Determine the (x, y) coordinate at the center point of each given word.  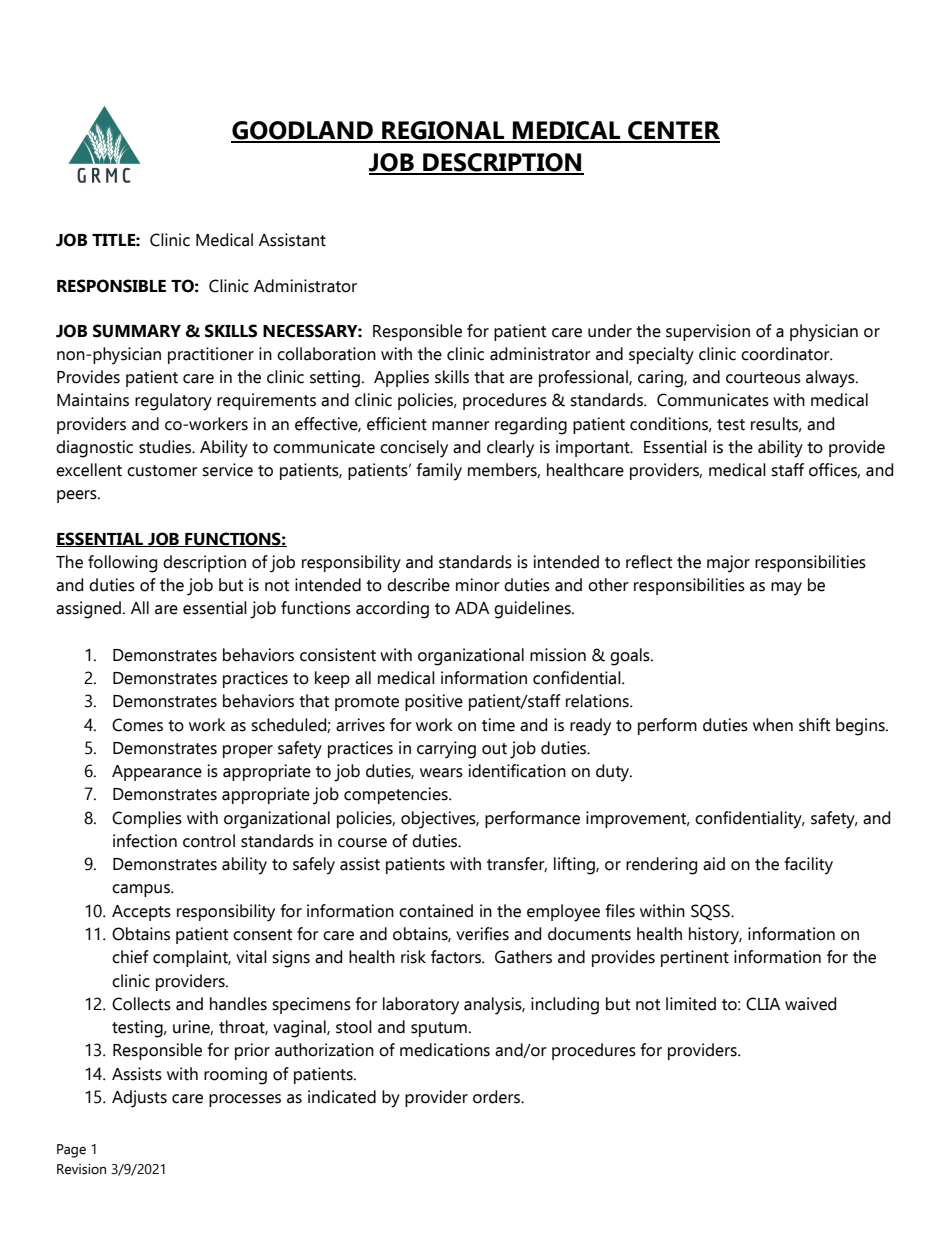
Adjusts (139, 1099)
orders (497, 1097)
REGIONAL (443, 131)
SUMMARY (137, 331)
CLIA (763, 1004)
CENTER (673, 131)
